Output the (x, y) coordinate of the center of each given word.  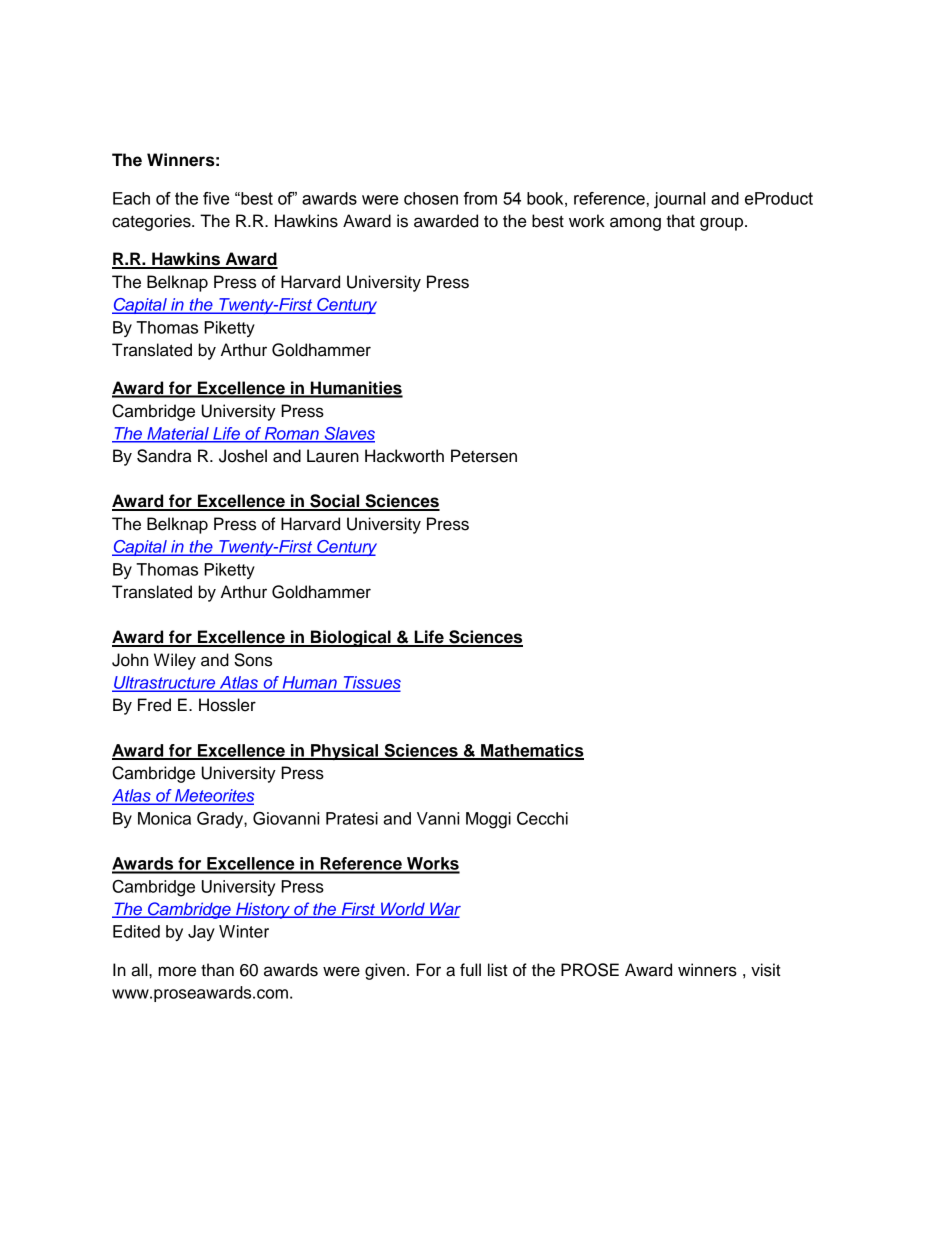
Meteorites (213, 796)
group (723, 224)
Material (178, 434)
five (216, 198)
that (680, 221)
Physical (345, 752)
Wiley (175, 661)
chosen (431, 198)
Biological (351, 638)
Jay (201, 933)
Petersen (484, 456)
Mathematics (531, 751)
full (470, 970)
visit (766, 970)
